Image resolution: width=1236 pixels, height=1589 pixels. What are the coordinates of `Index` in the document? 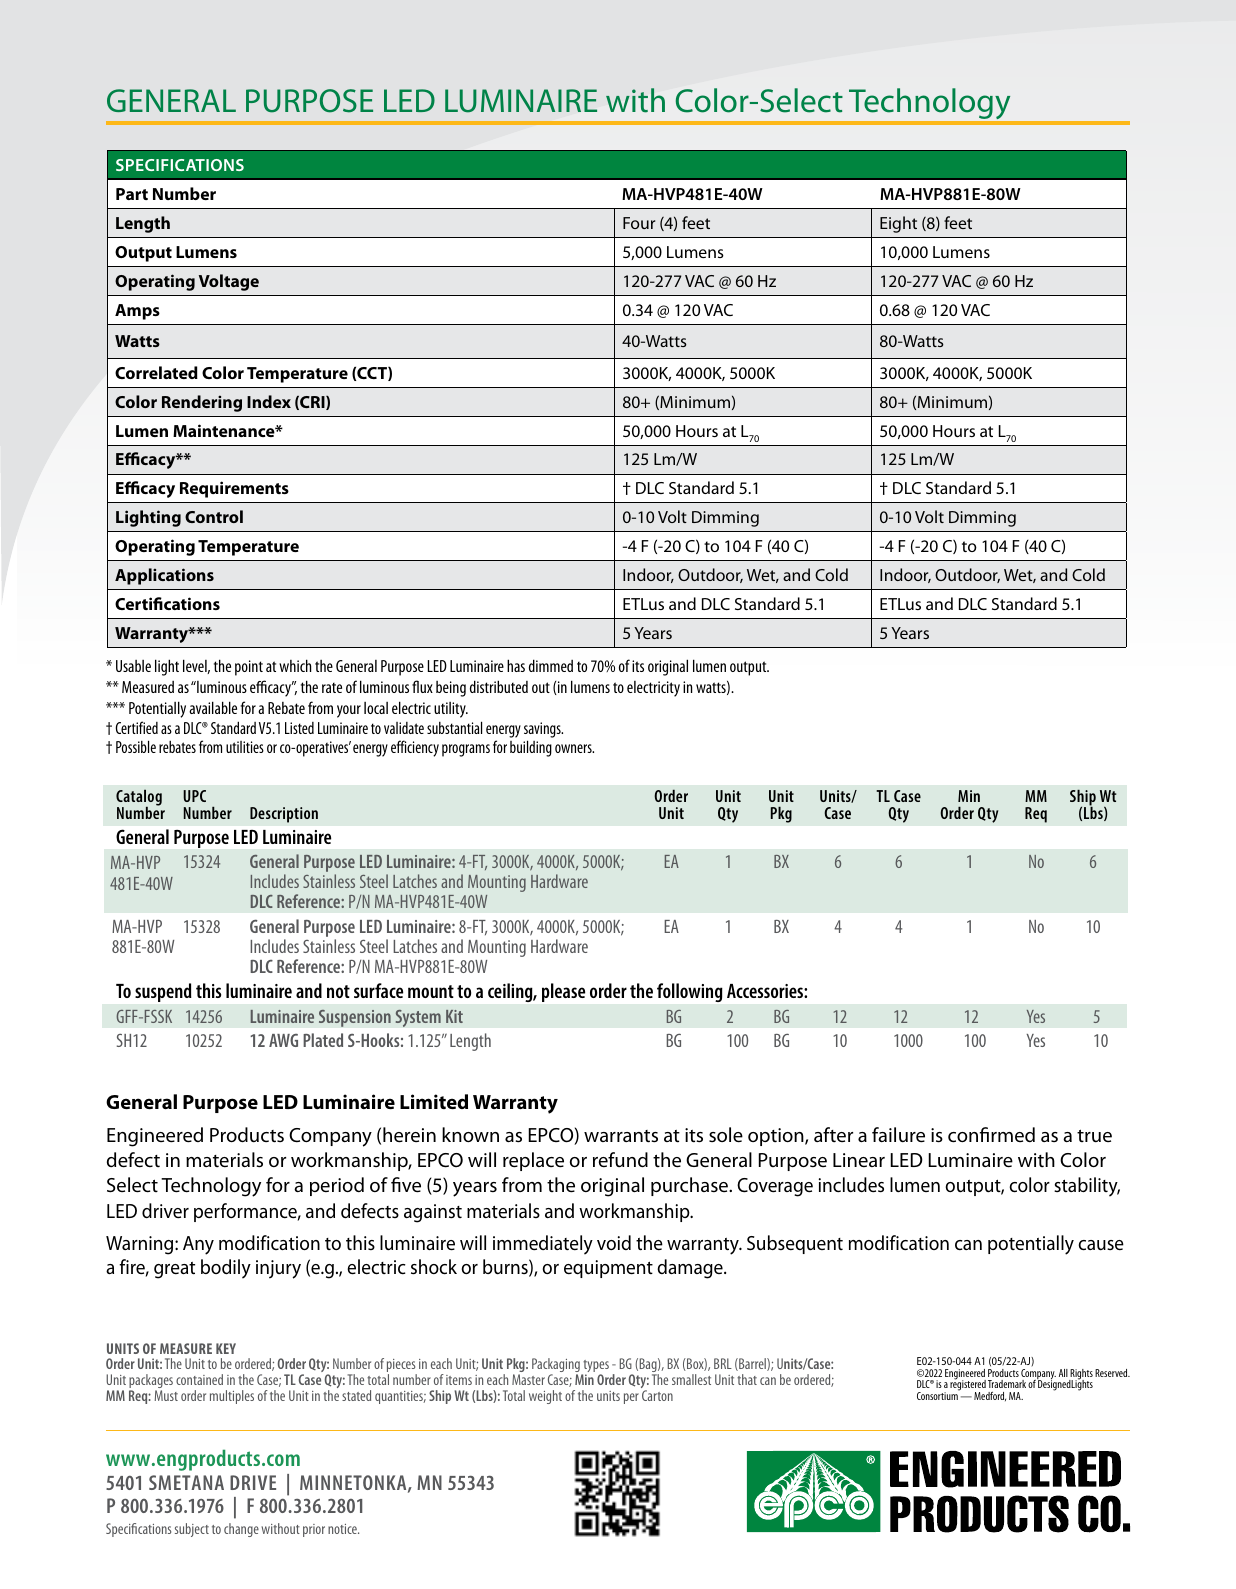 It's located at (269, 401).
